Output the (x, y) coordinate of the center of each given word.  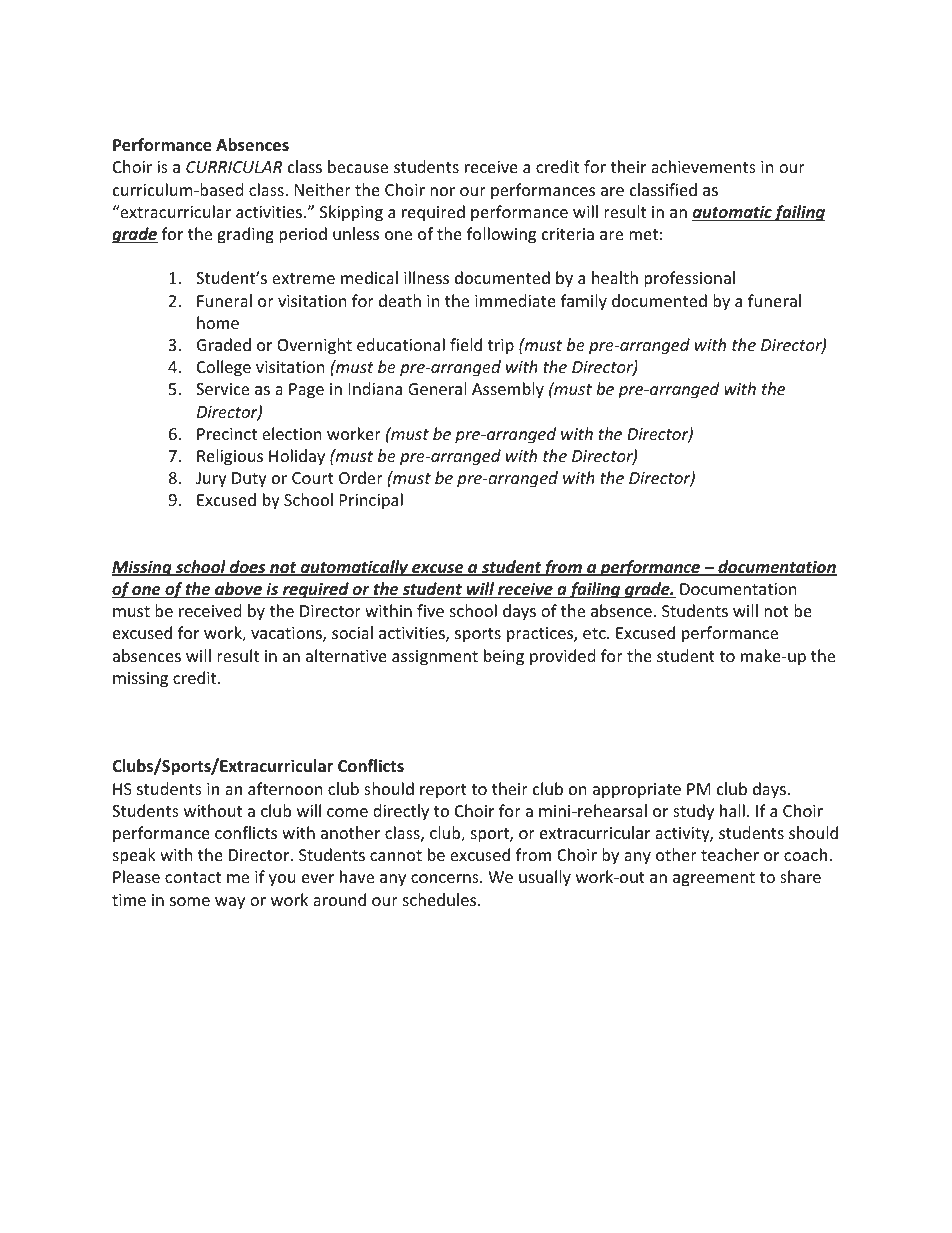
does (247, 568)
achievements (703, 166)
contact (193, 877)
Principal (371, 501)
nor (442, 191)
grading (245, 235)
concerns (446, 878)
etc (594, 633)
